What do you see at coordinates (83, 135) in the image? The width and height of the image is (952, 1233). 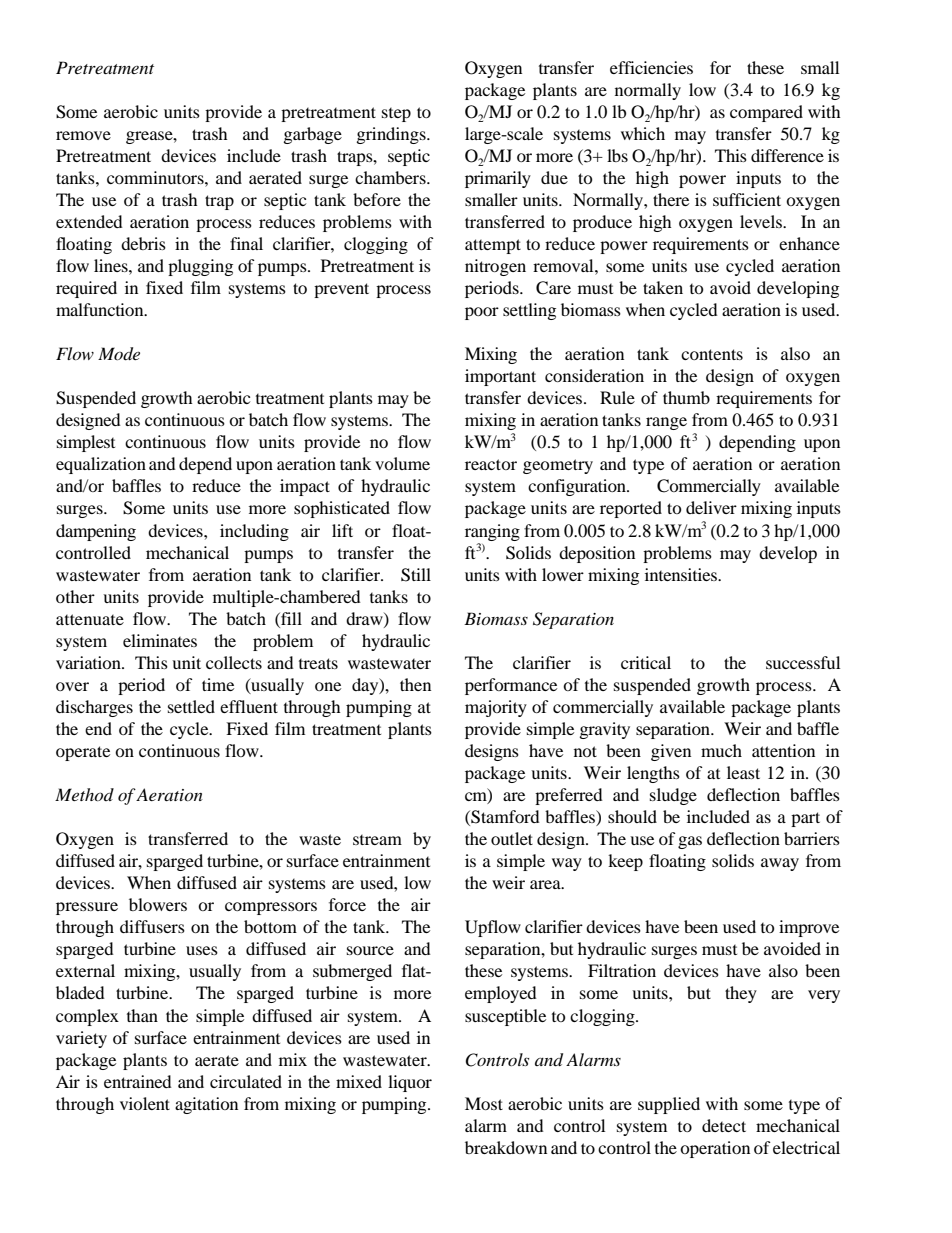 I see `remove` at bounding box center [83, 135].
